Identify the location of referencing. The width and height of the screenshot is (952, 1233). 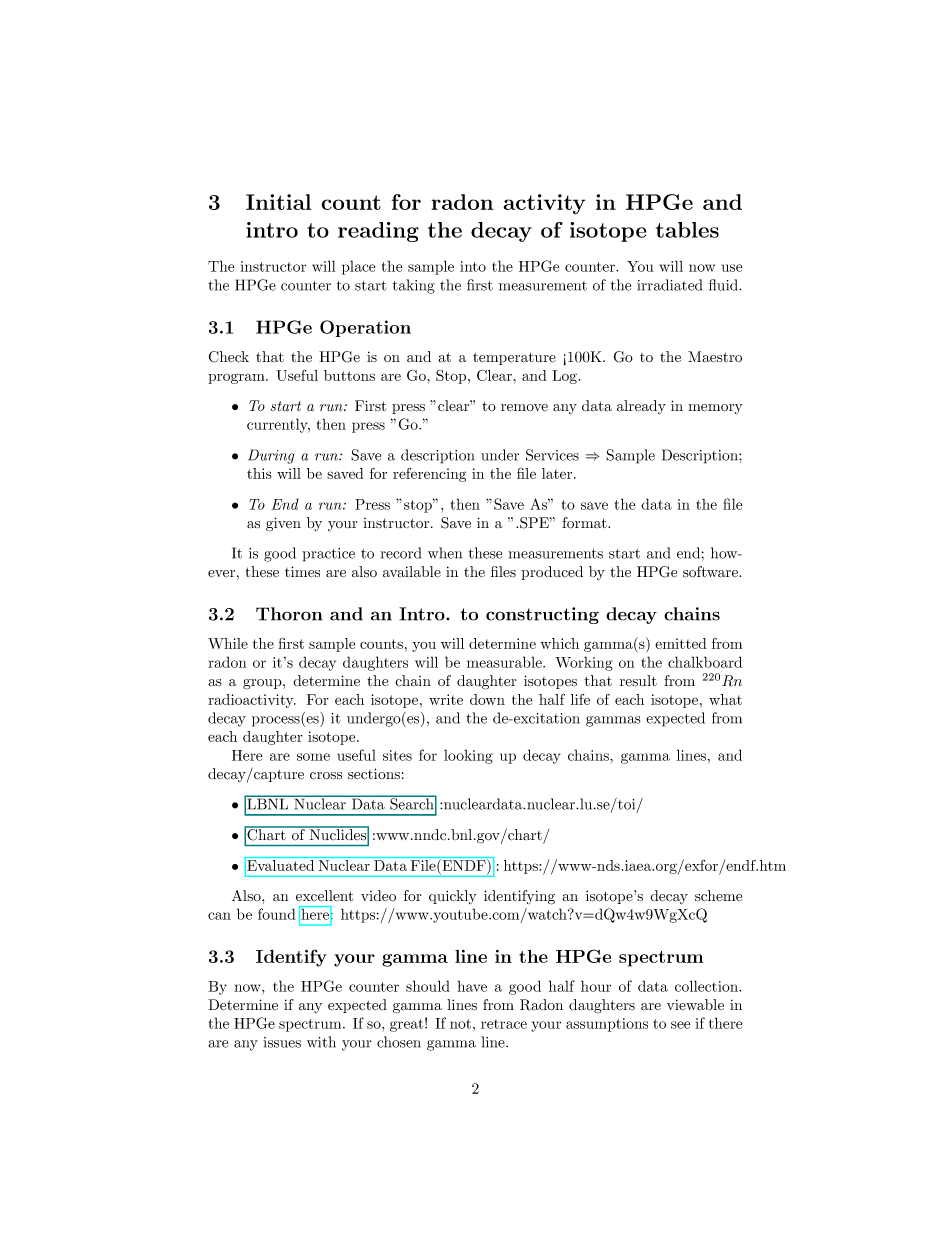
(429, 475).
